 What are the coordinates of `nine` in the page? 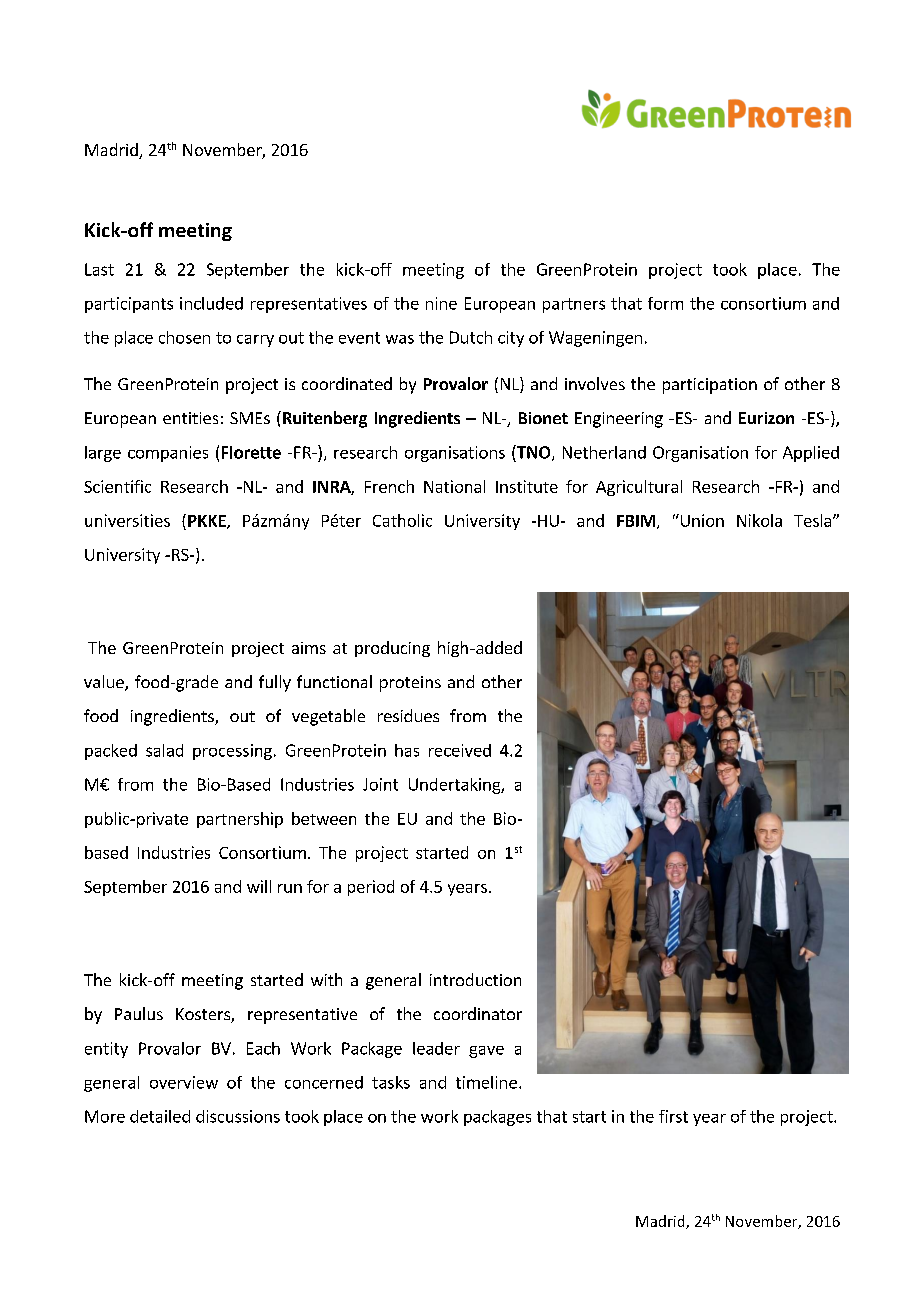 It's located at (441, 303).
